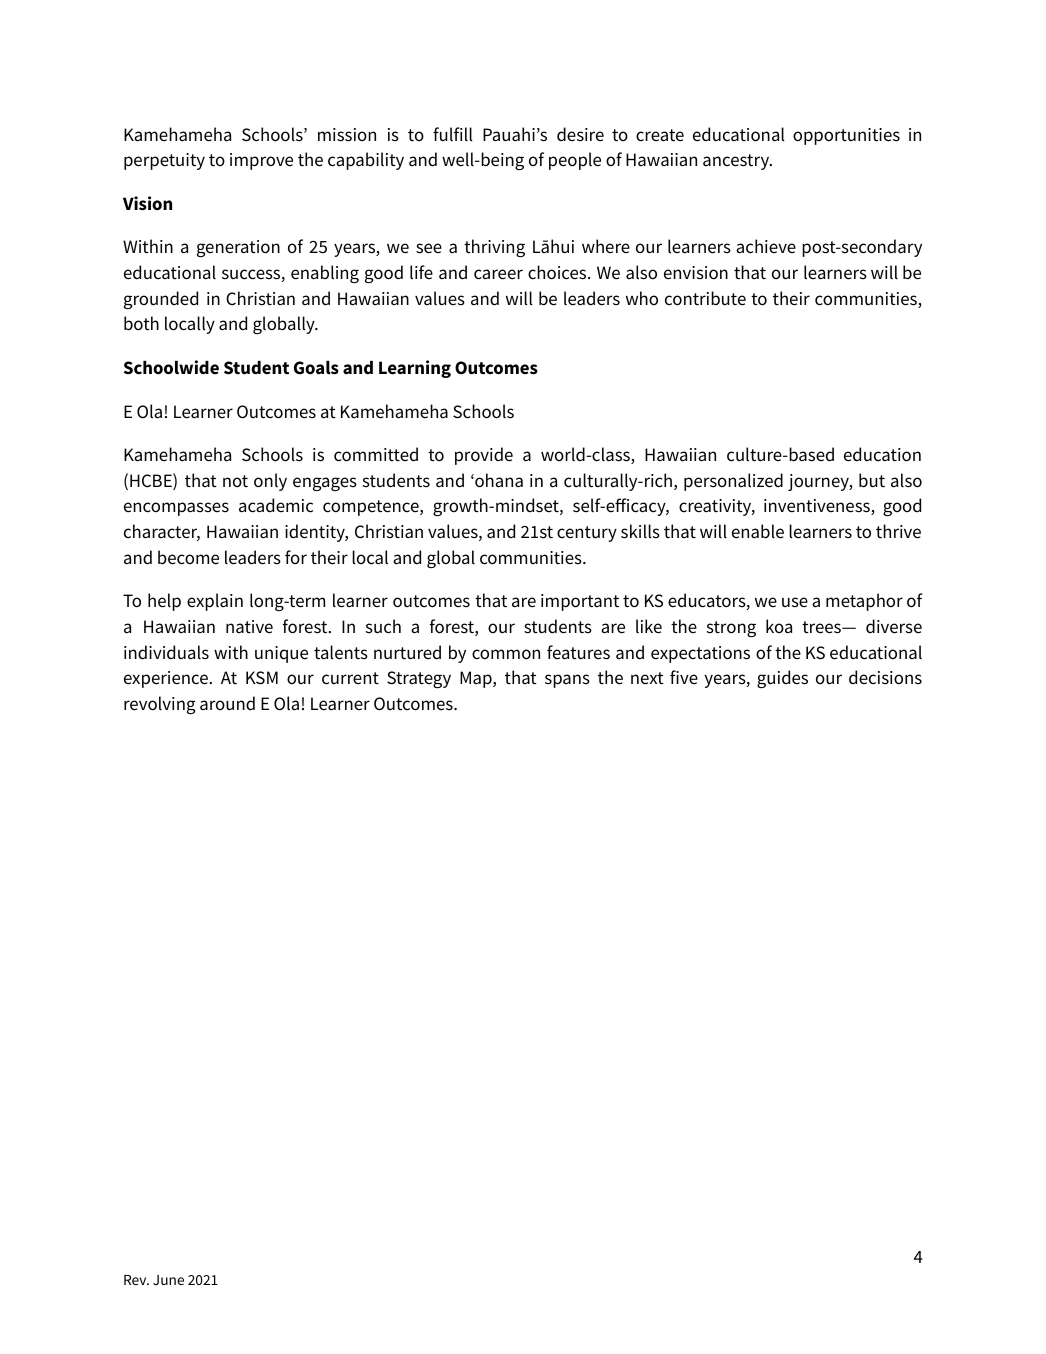 Image resolution: width=1046 pixels, height=1354 pixels. Describe the element at coordinates (477, 679) in the document. I see `Map` at that location.
